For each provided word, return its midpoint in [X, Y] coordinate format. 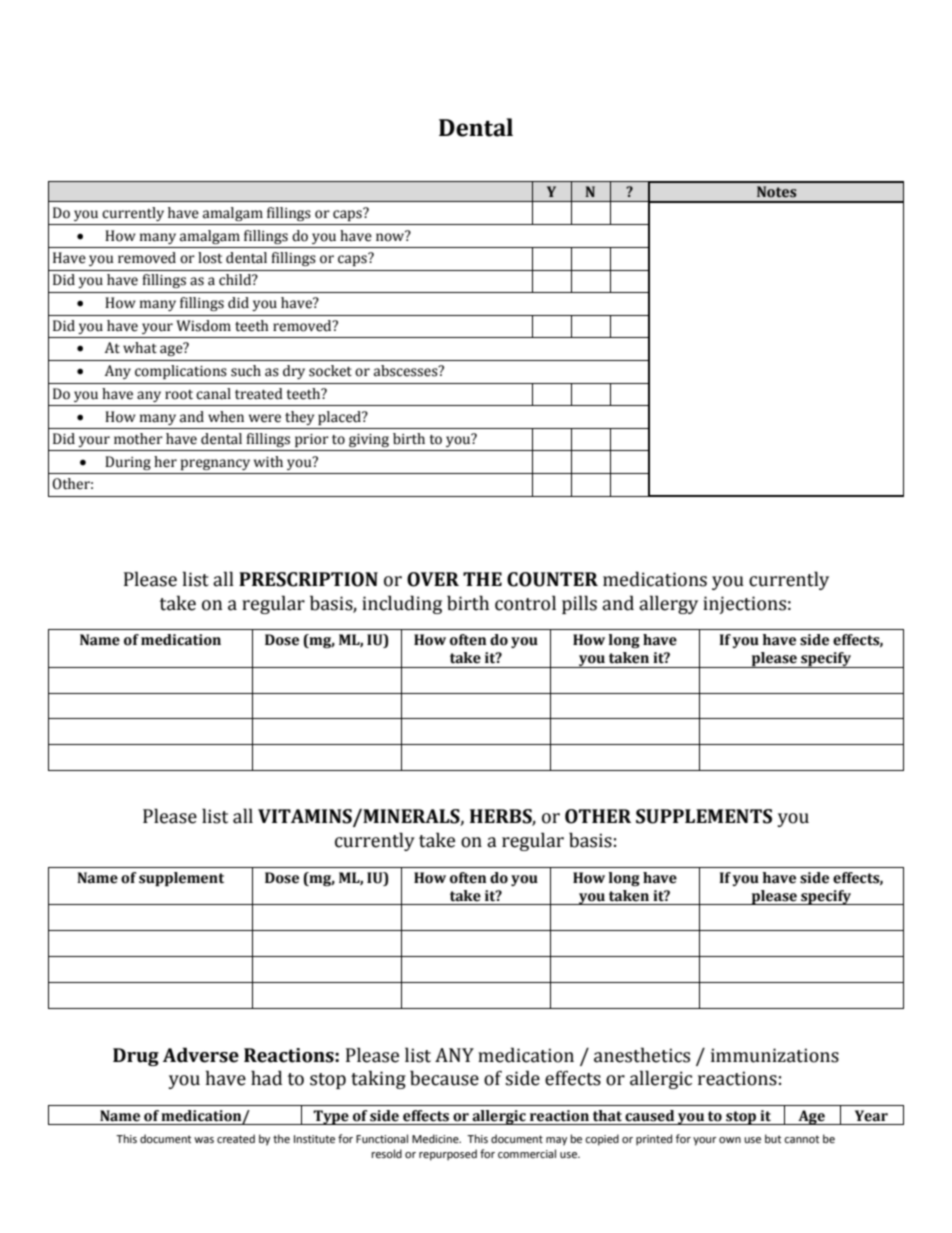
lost [210, 258]
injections [744, 605]
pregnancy [215, 464]
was [204, 1140]
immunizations [775, 1055]
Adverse [201, 1055]
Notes [776, 192]
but [773, 1138]
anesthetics [642, 1055]
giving [369, 440]
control [525, 603]
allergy [668, 604]
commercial [527, 1153]
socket [330, 371]
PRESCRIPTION [308, 579]
